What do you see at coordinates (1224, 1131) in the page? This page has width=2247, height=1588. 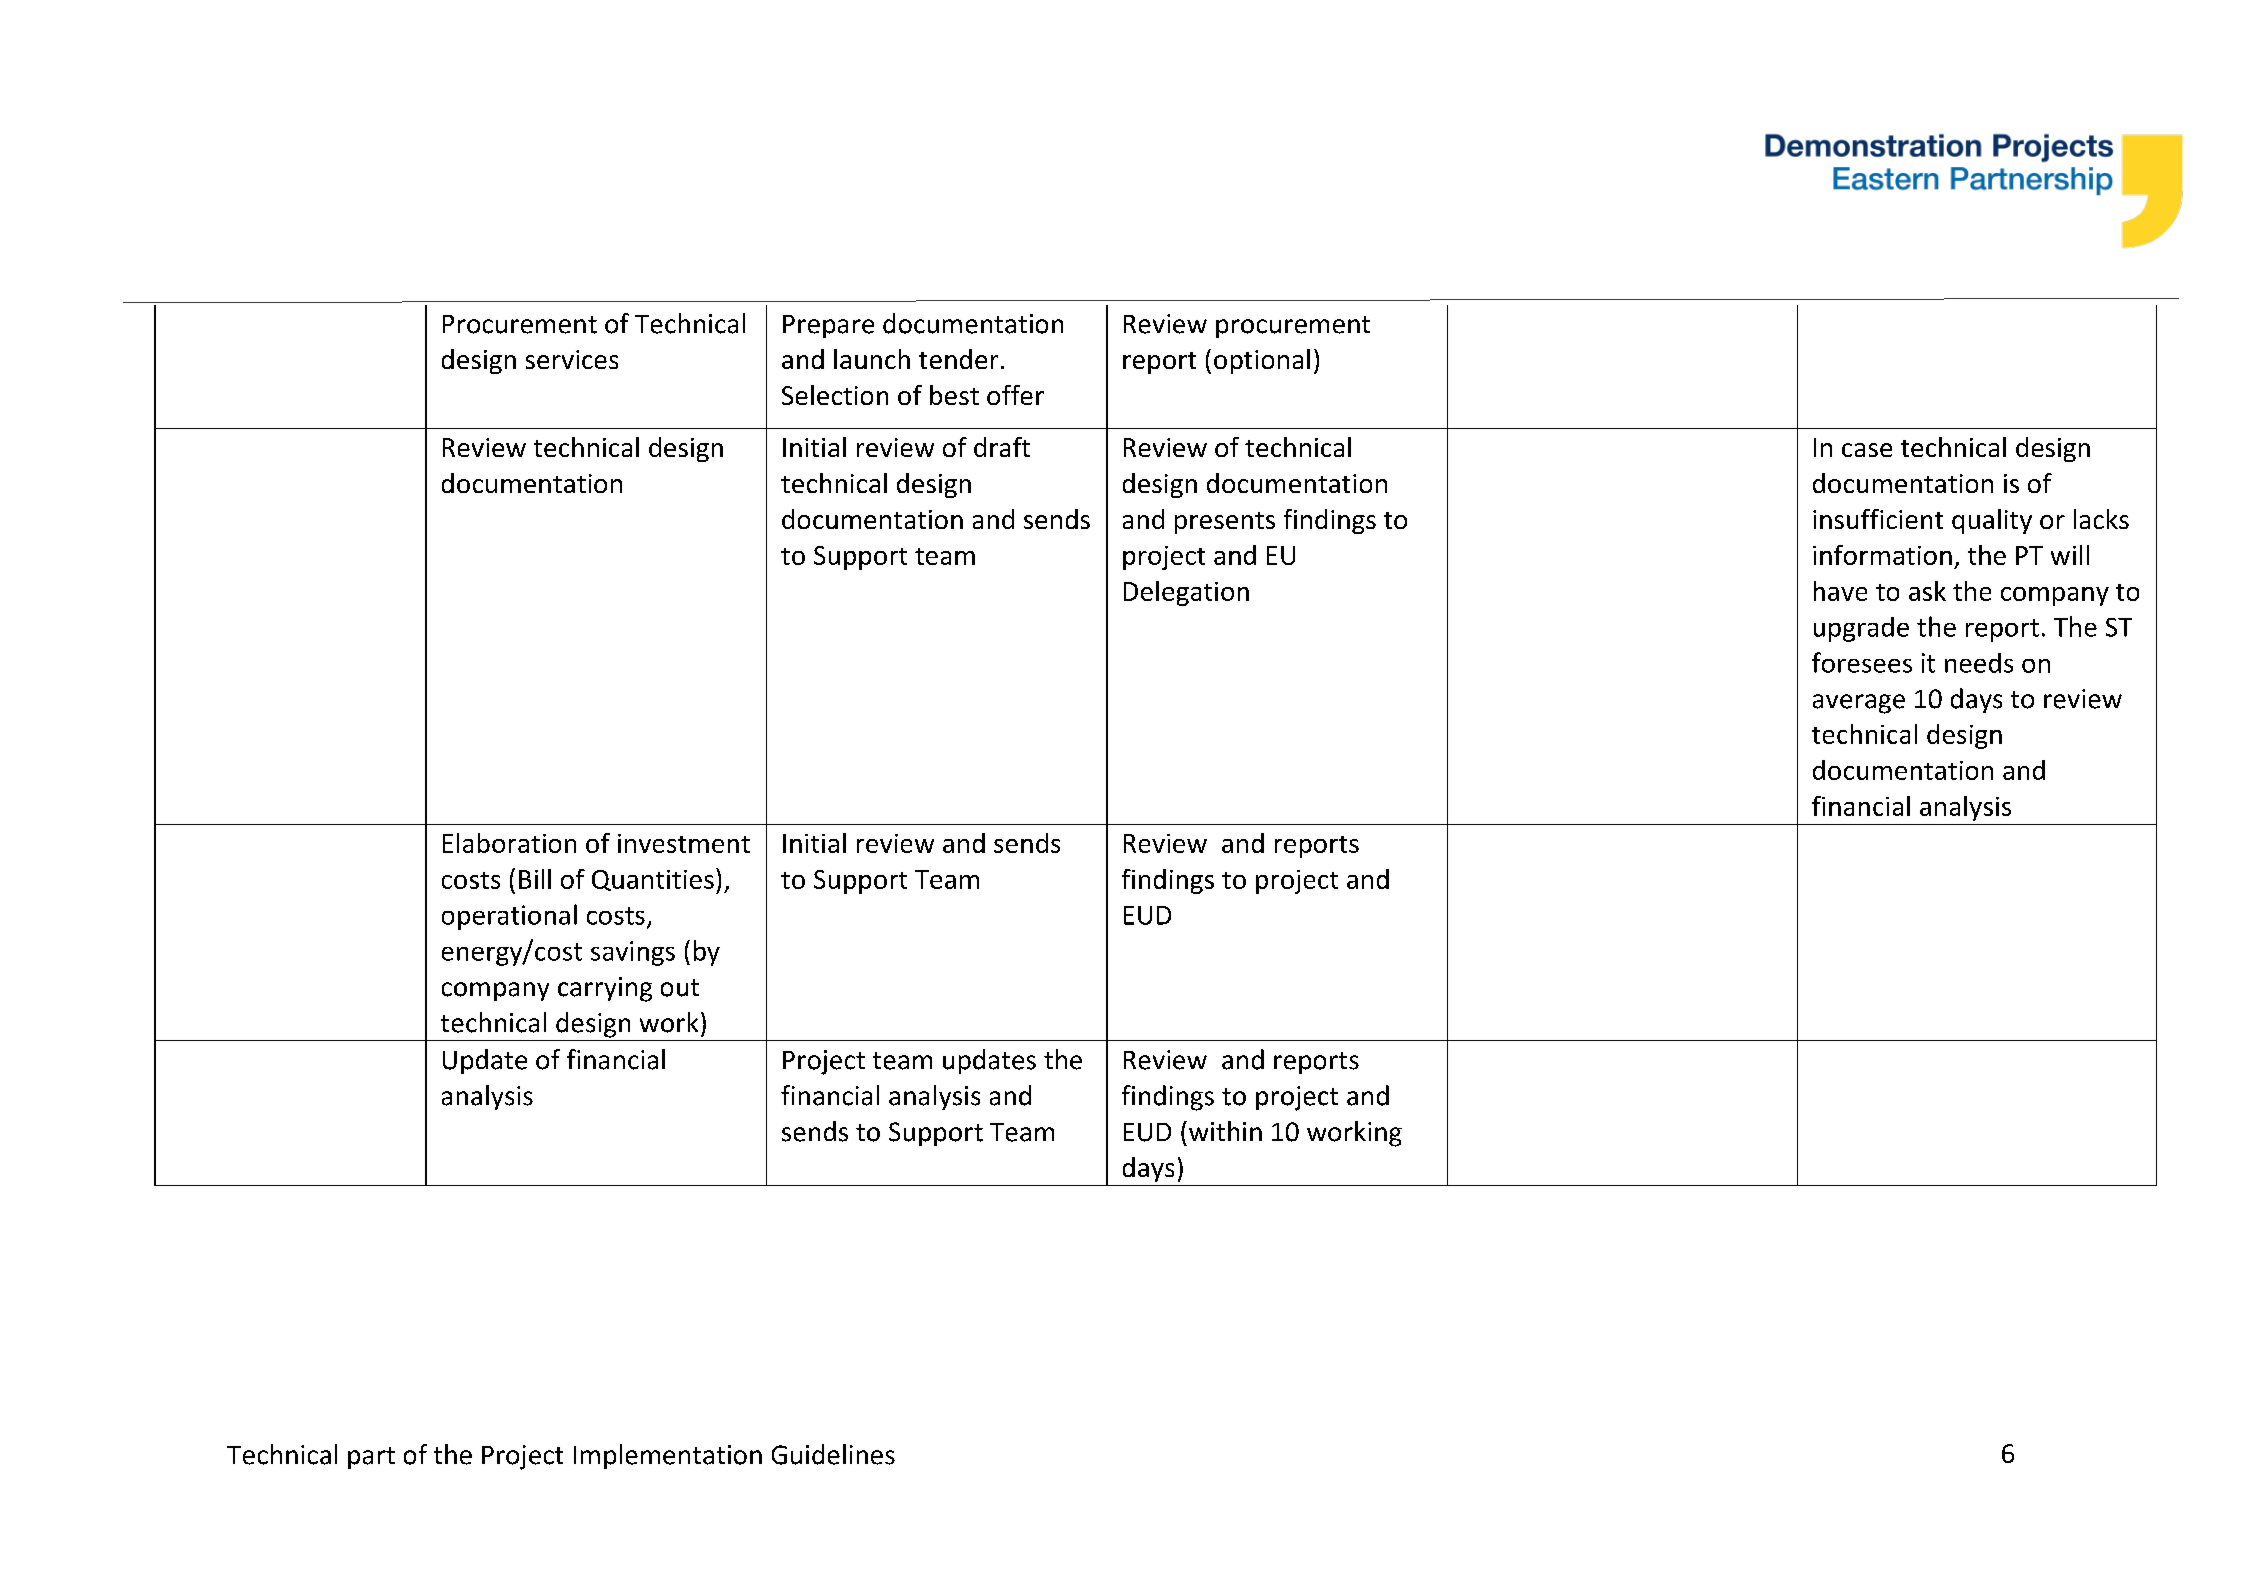 I see `within` at bounding box center [1224, 1131].
